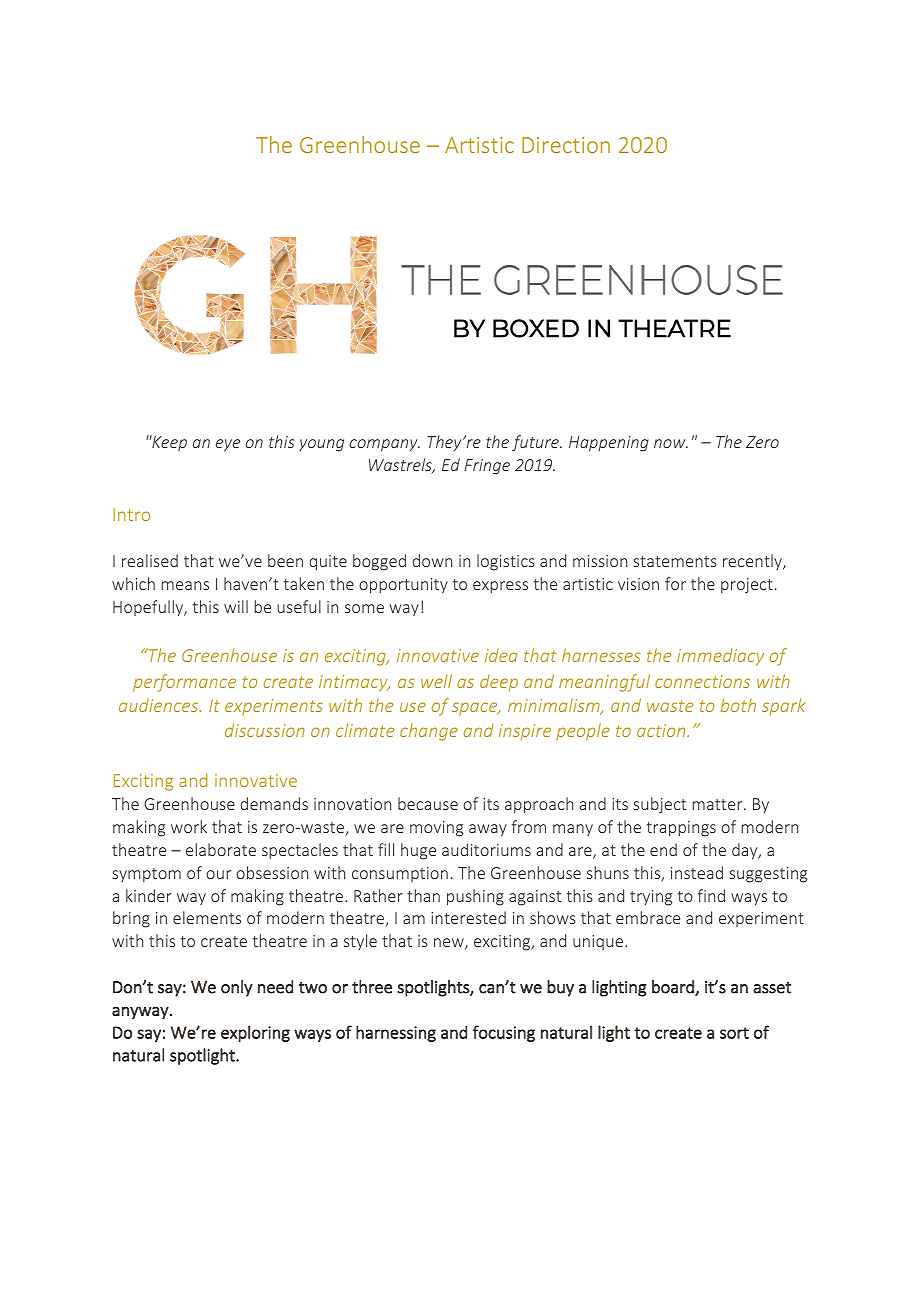 Image resolution: width=924 pixels, height=1308 pixels. What do you see at coordinates (487, 467) in the screenshot?
I see `Fringe` at bounding box center [487, 467].
